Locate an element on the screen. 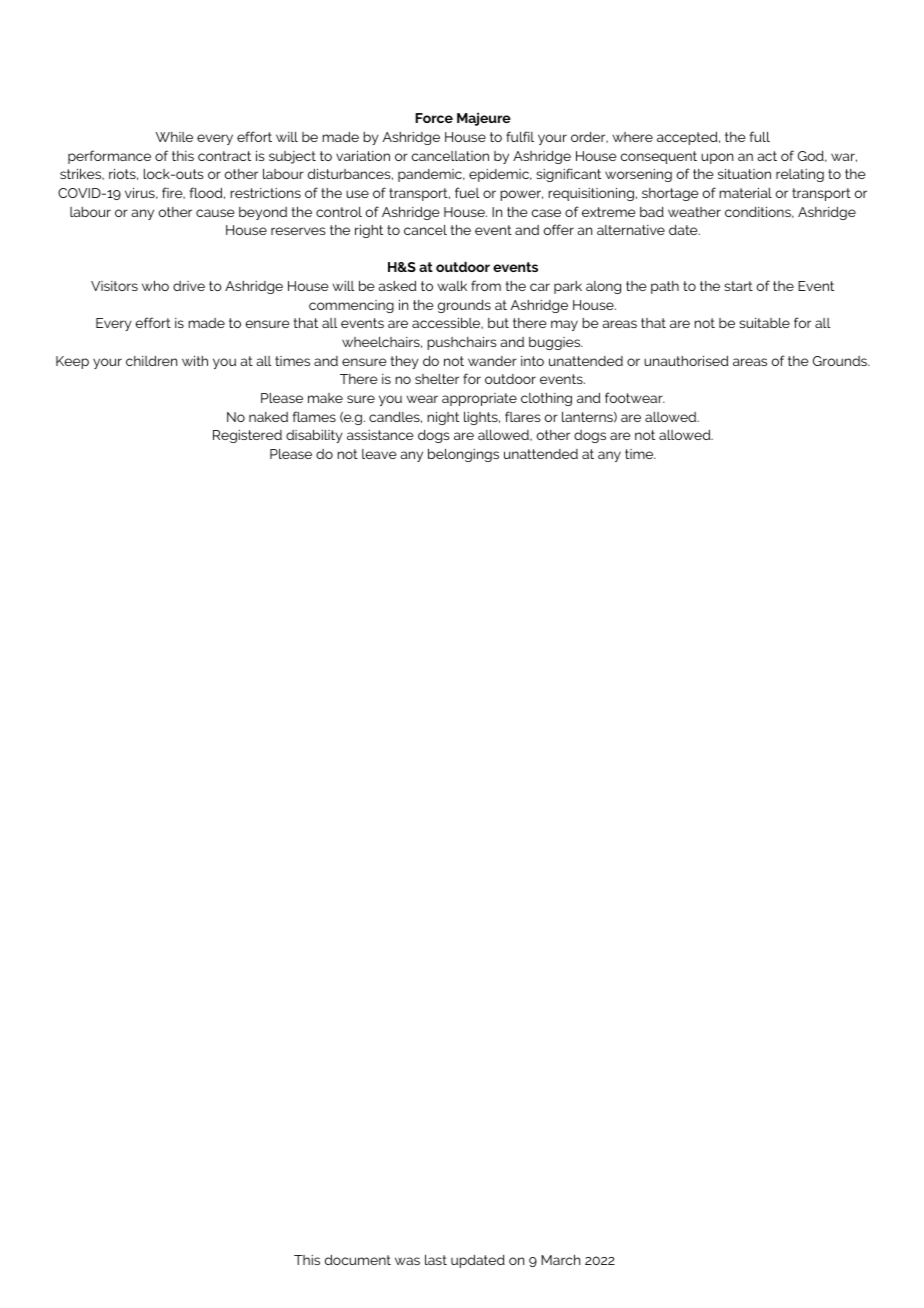  belongings is located at coordinates (463, 455).
